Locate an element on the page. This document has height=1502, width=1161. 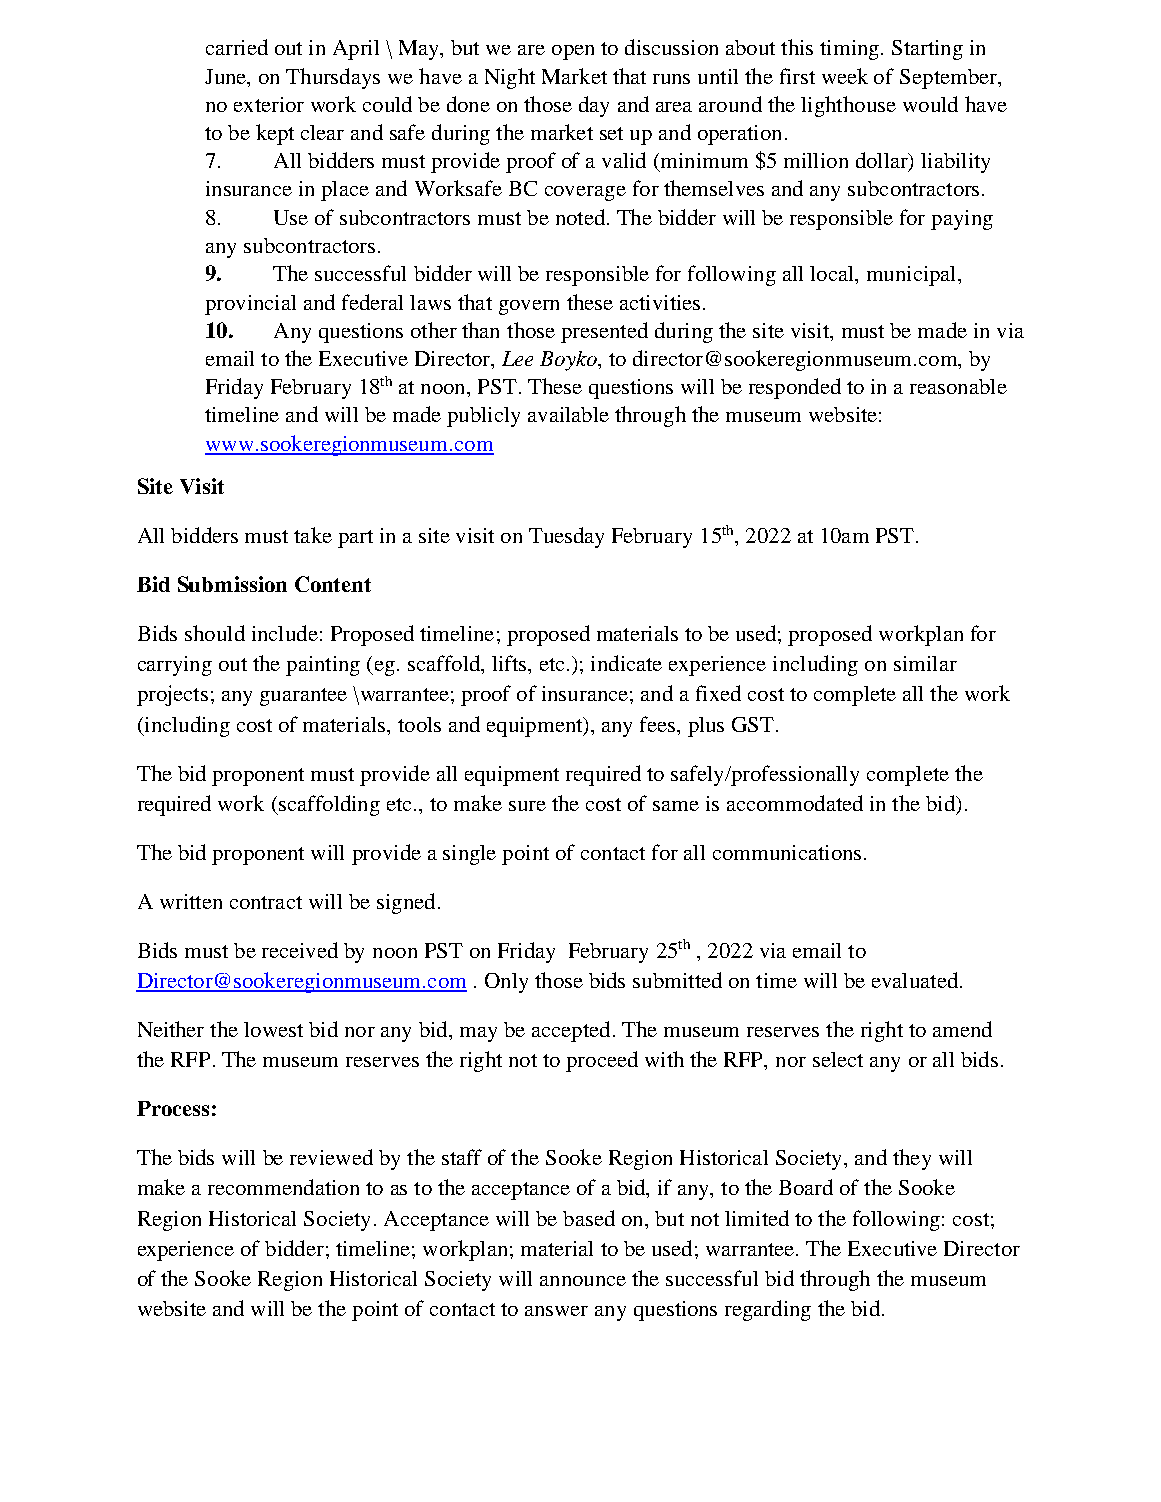
exterior is located at coordinates (269, 104).
